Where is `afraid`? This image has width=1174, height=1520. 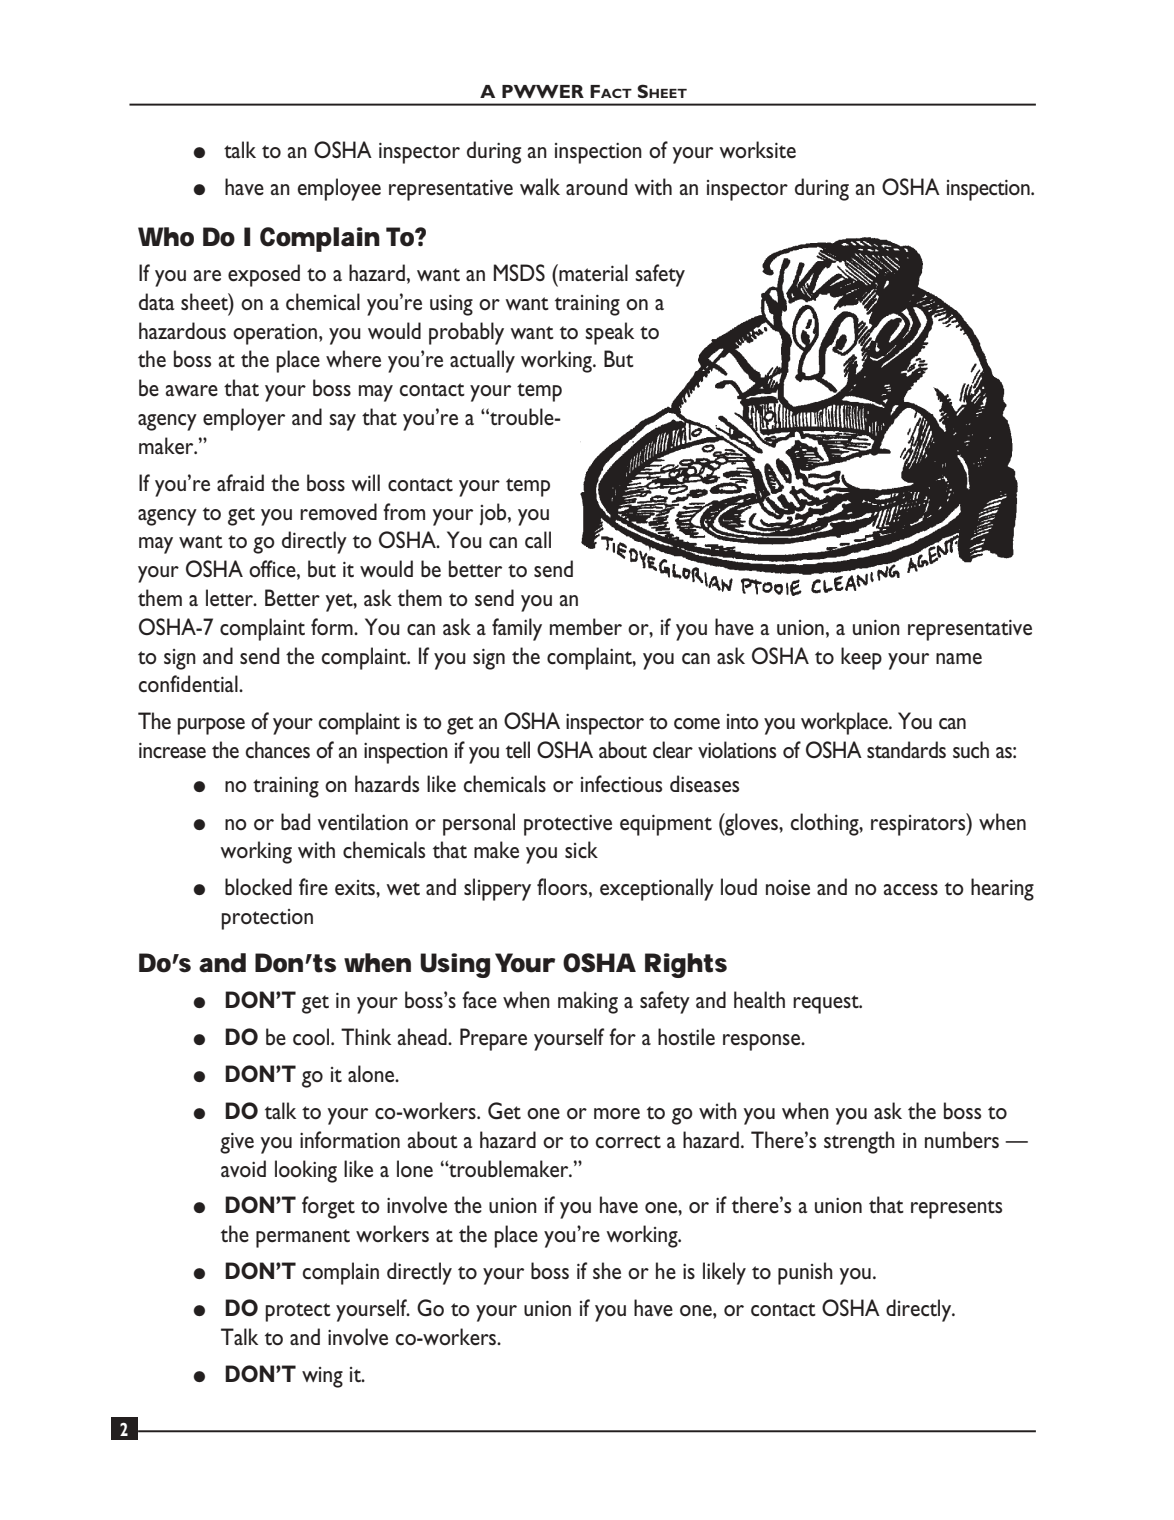 afraid is located at coordinates (240, 482).
